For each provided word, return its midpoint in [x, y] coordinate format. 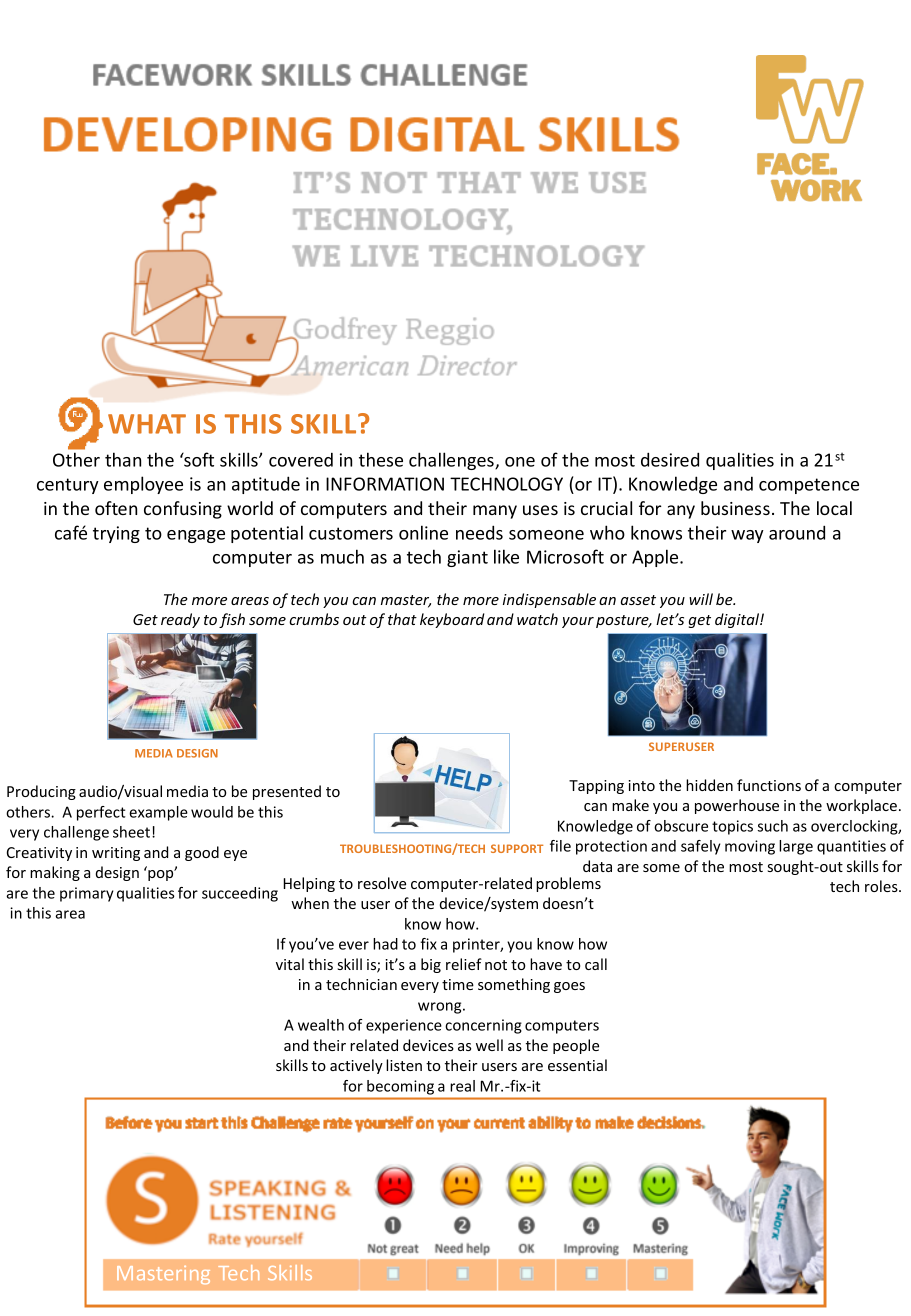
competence [809, 486]
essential [577, 1065]
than [123, 459]
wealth [321, 1025]
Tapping [596, 787]
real [462, 1086]
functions [769, 785]
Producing [41, 792]
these [381, 459]
